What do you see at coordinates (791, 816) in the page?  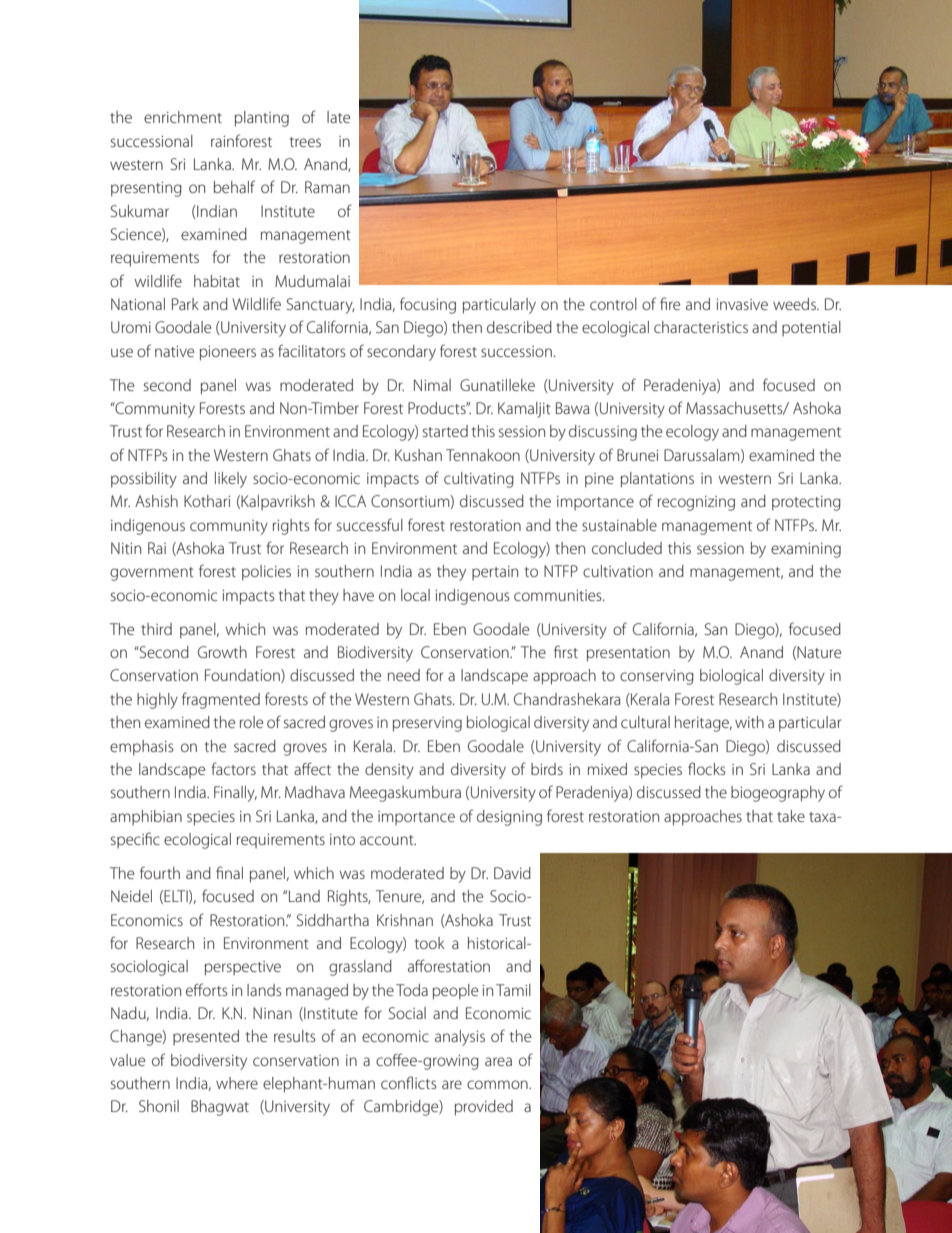 I see `take` at bounding box center [791, 816].
